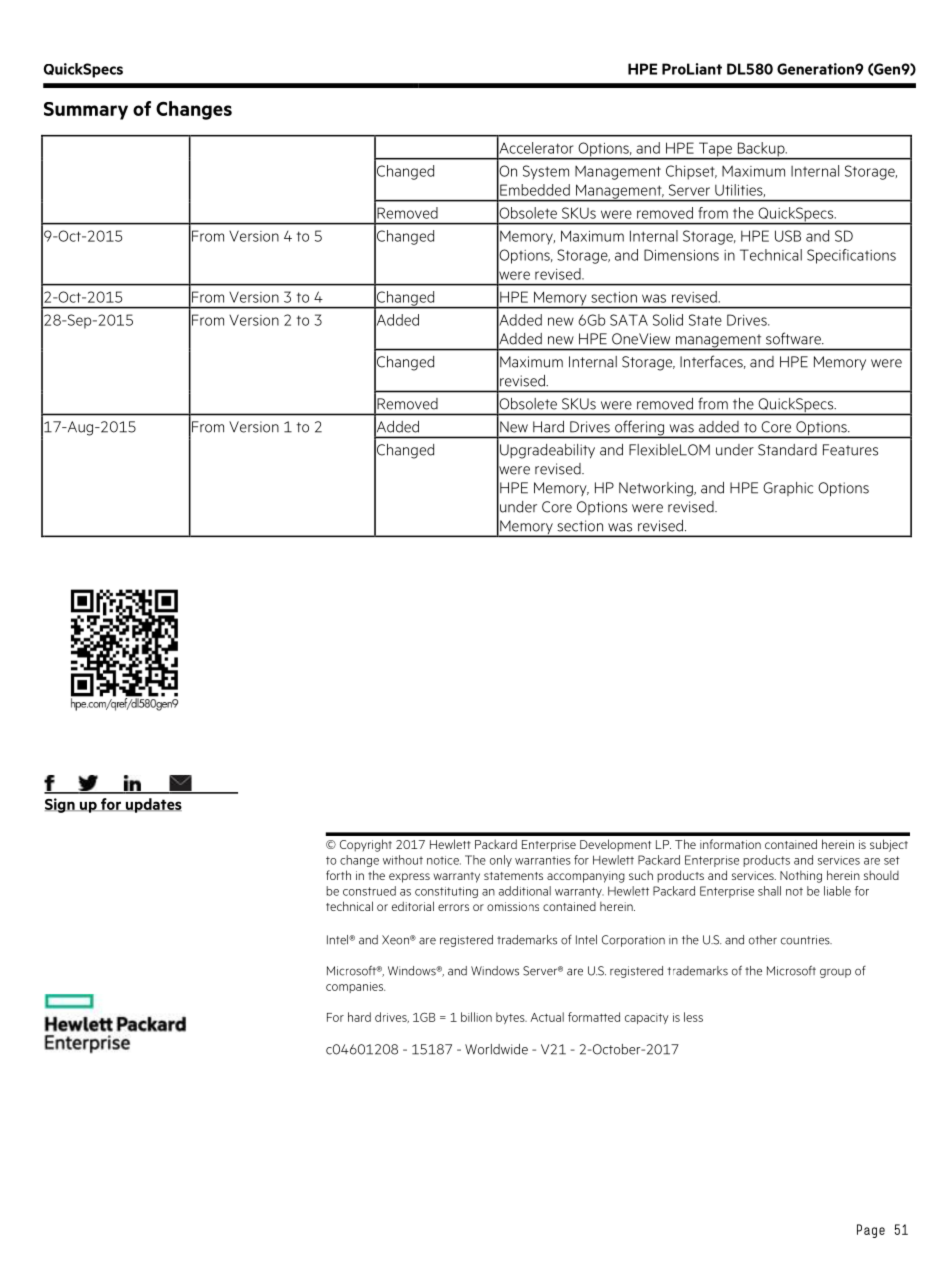  Describe the element at coordinates (715, 150) in the screenshot. I see `Tape` at that location.
